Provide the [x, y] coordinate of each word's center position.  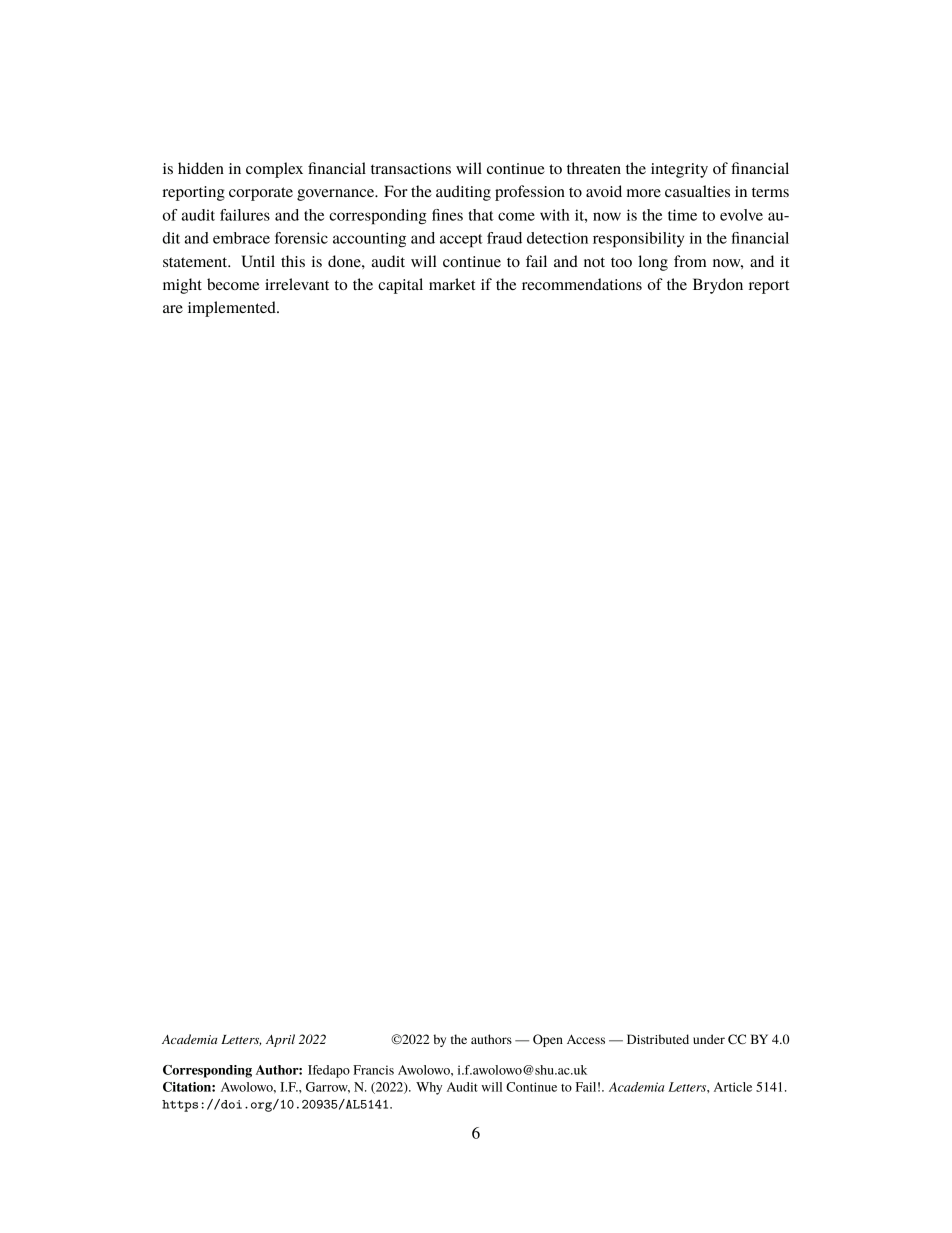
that [481, 215]
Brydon [718, 286]
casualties [697, 191]
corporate [261, 194]
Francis [373, 1070]
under [709, 1039]
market [452, 284]
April [280, 1040]
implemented [233, 309]
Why [429, 1088]
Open [548, 1040]
